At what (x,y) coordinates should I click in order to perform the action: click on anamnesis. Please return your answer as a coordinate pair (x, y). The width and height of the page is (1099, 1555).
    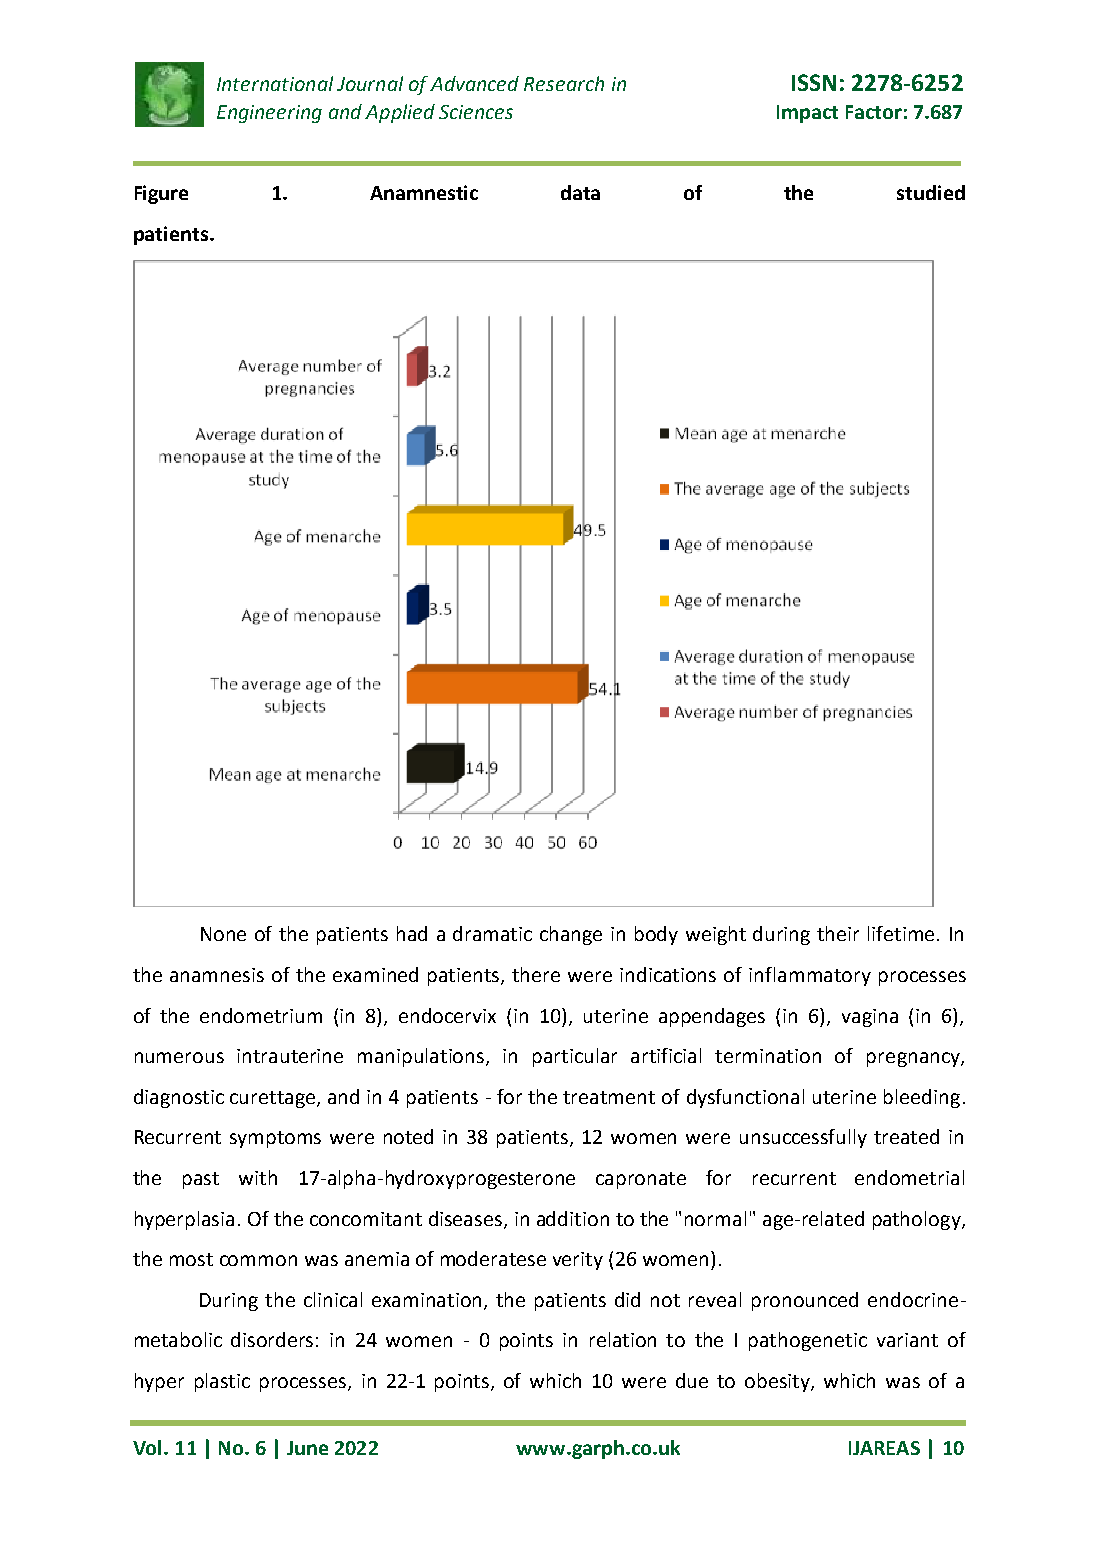
    Looking at the image, I should click on (217, 975).
